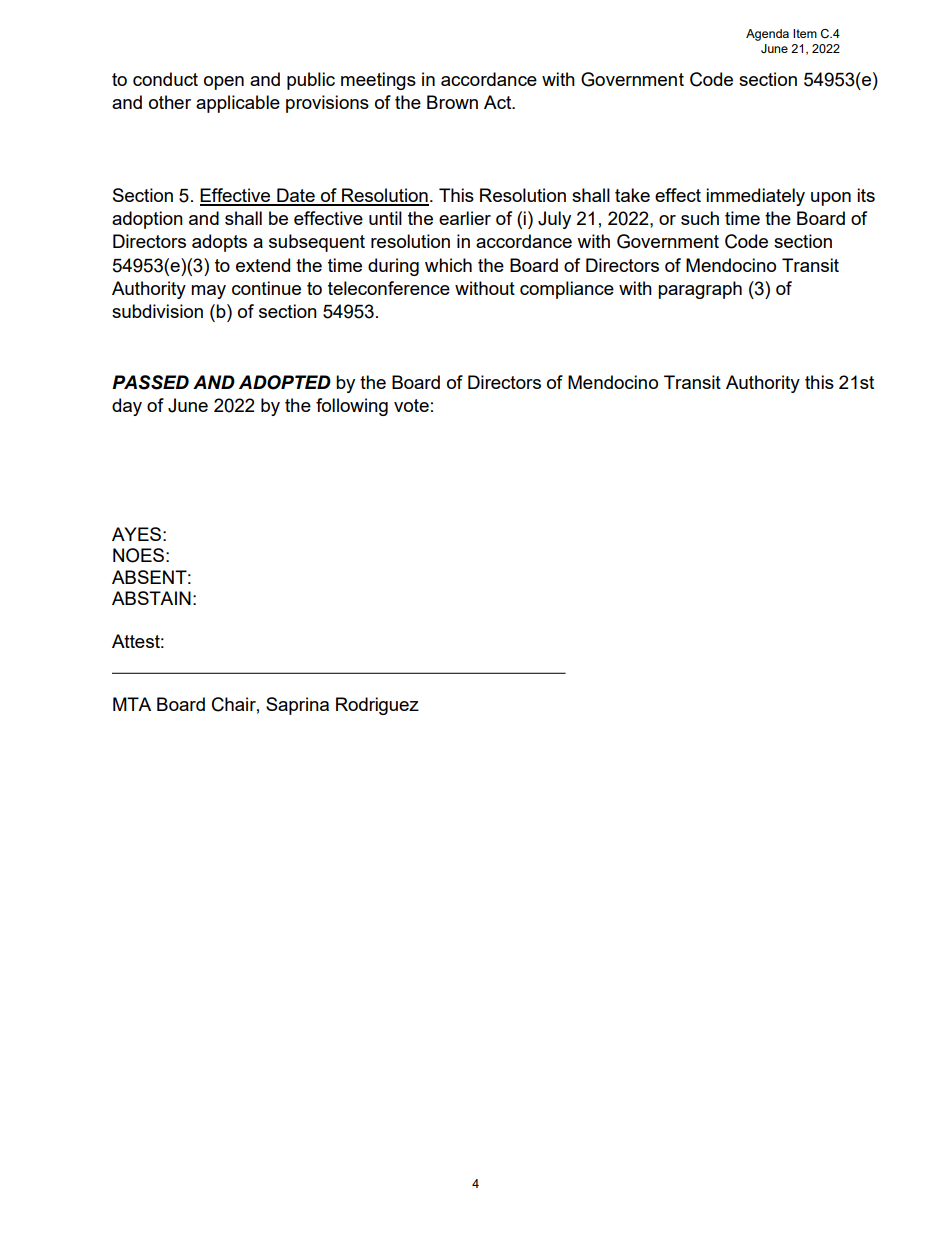 This document has height=1233, width=952. What do you see at coordinates (700, 290) in the document?
I see `paragraph` at bounding box center [700, 290].
